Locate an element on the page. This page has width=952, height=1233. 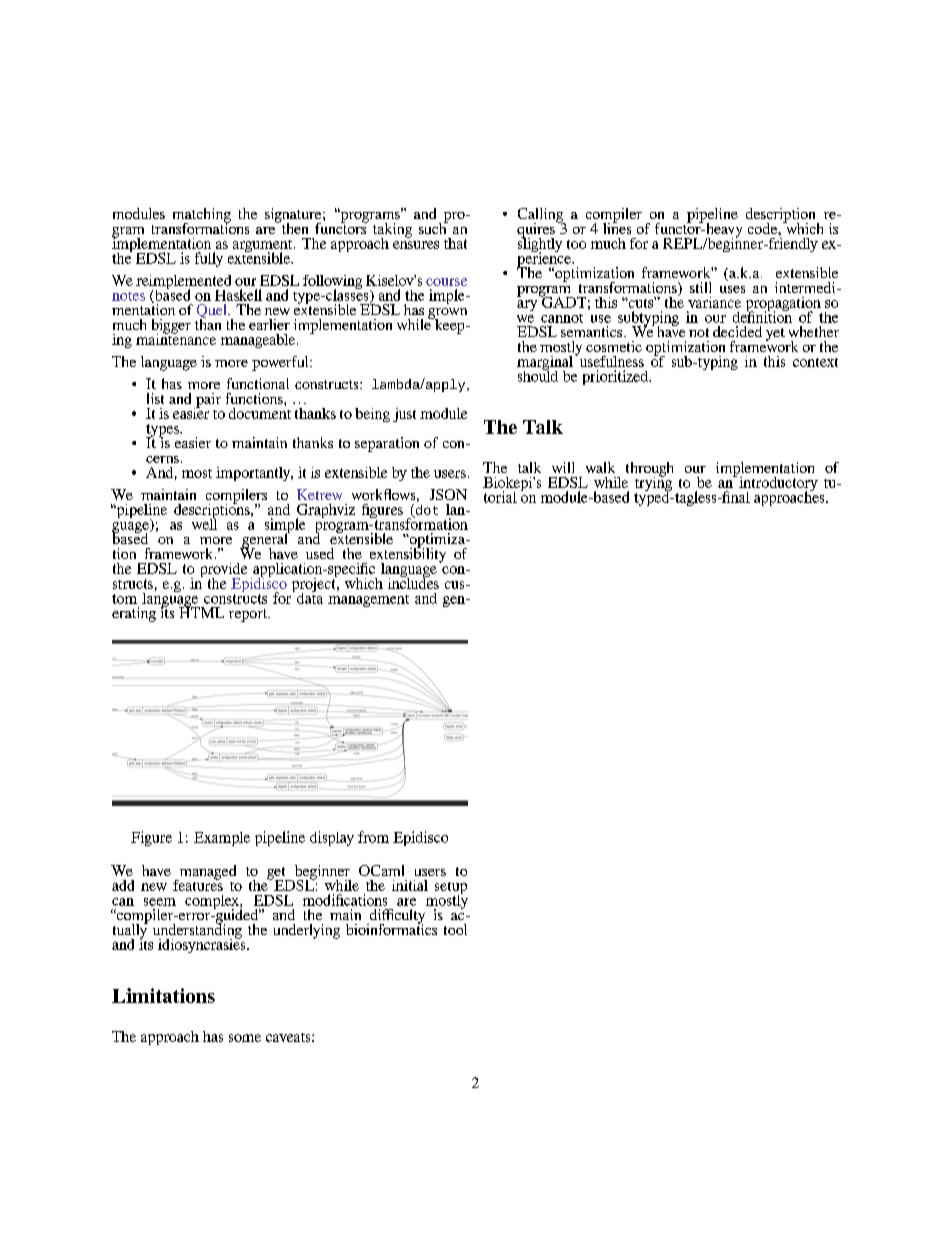
fully is located at coordinates (209, 259).
